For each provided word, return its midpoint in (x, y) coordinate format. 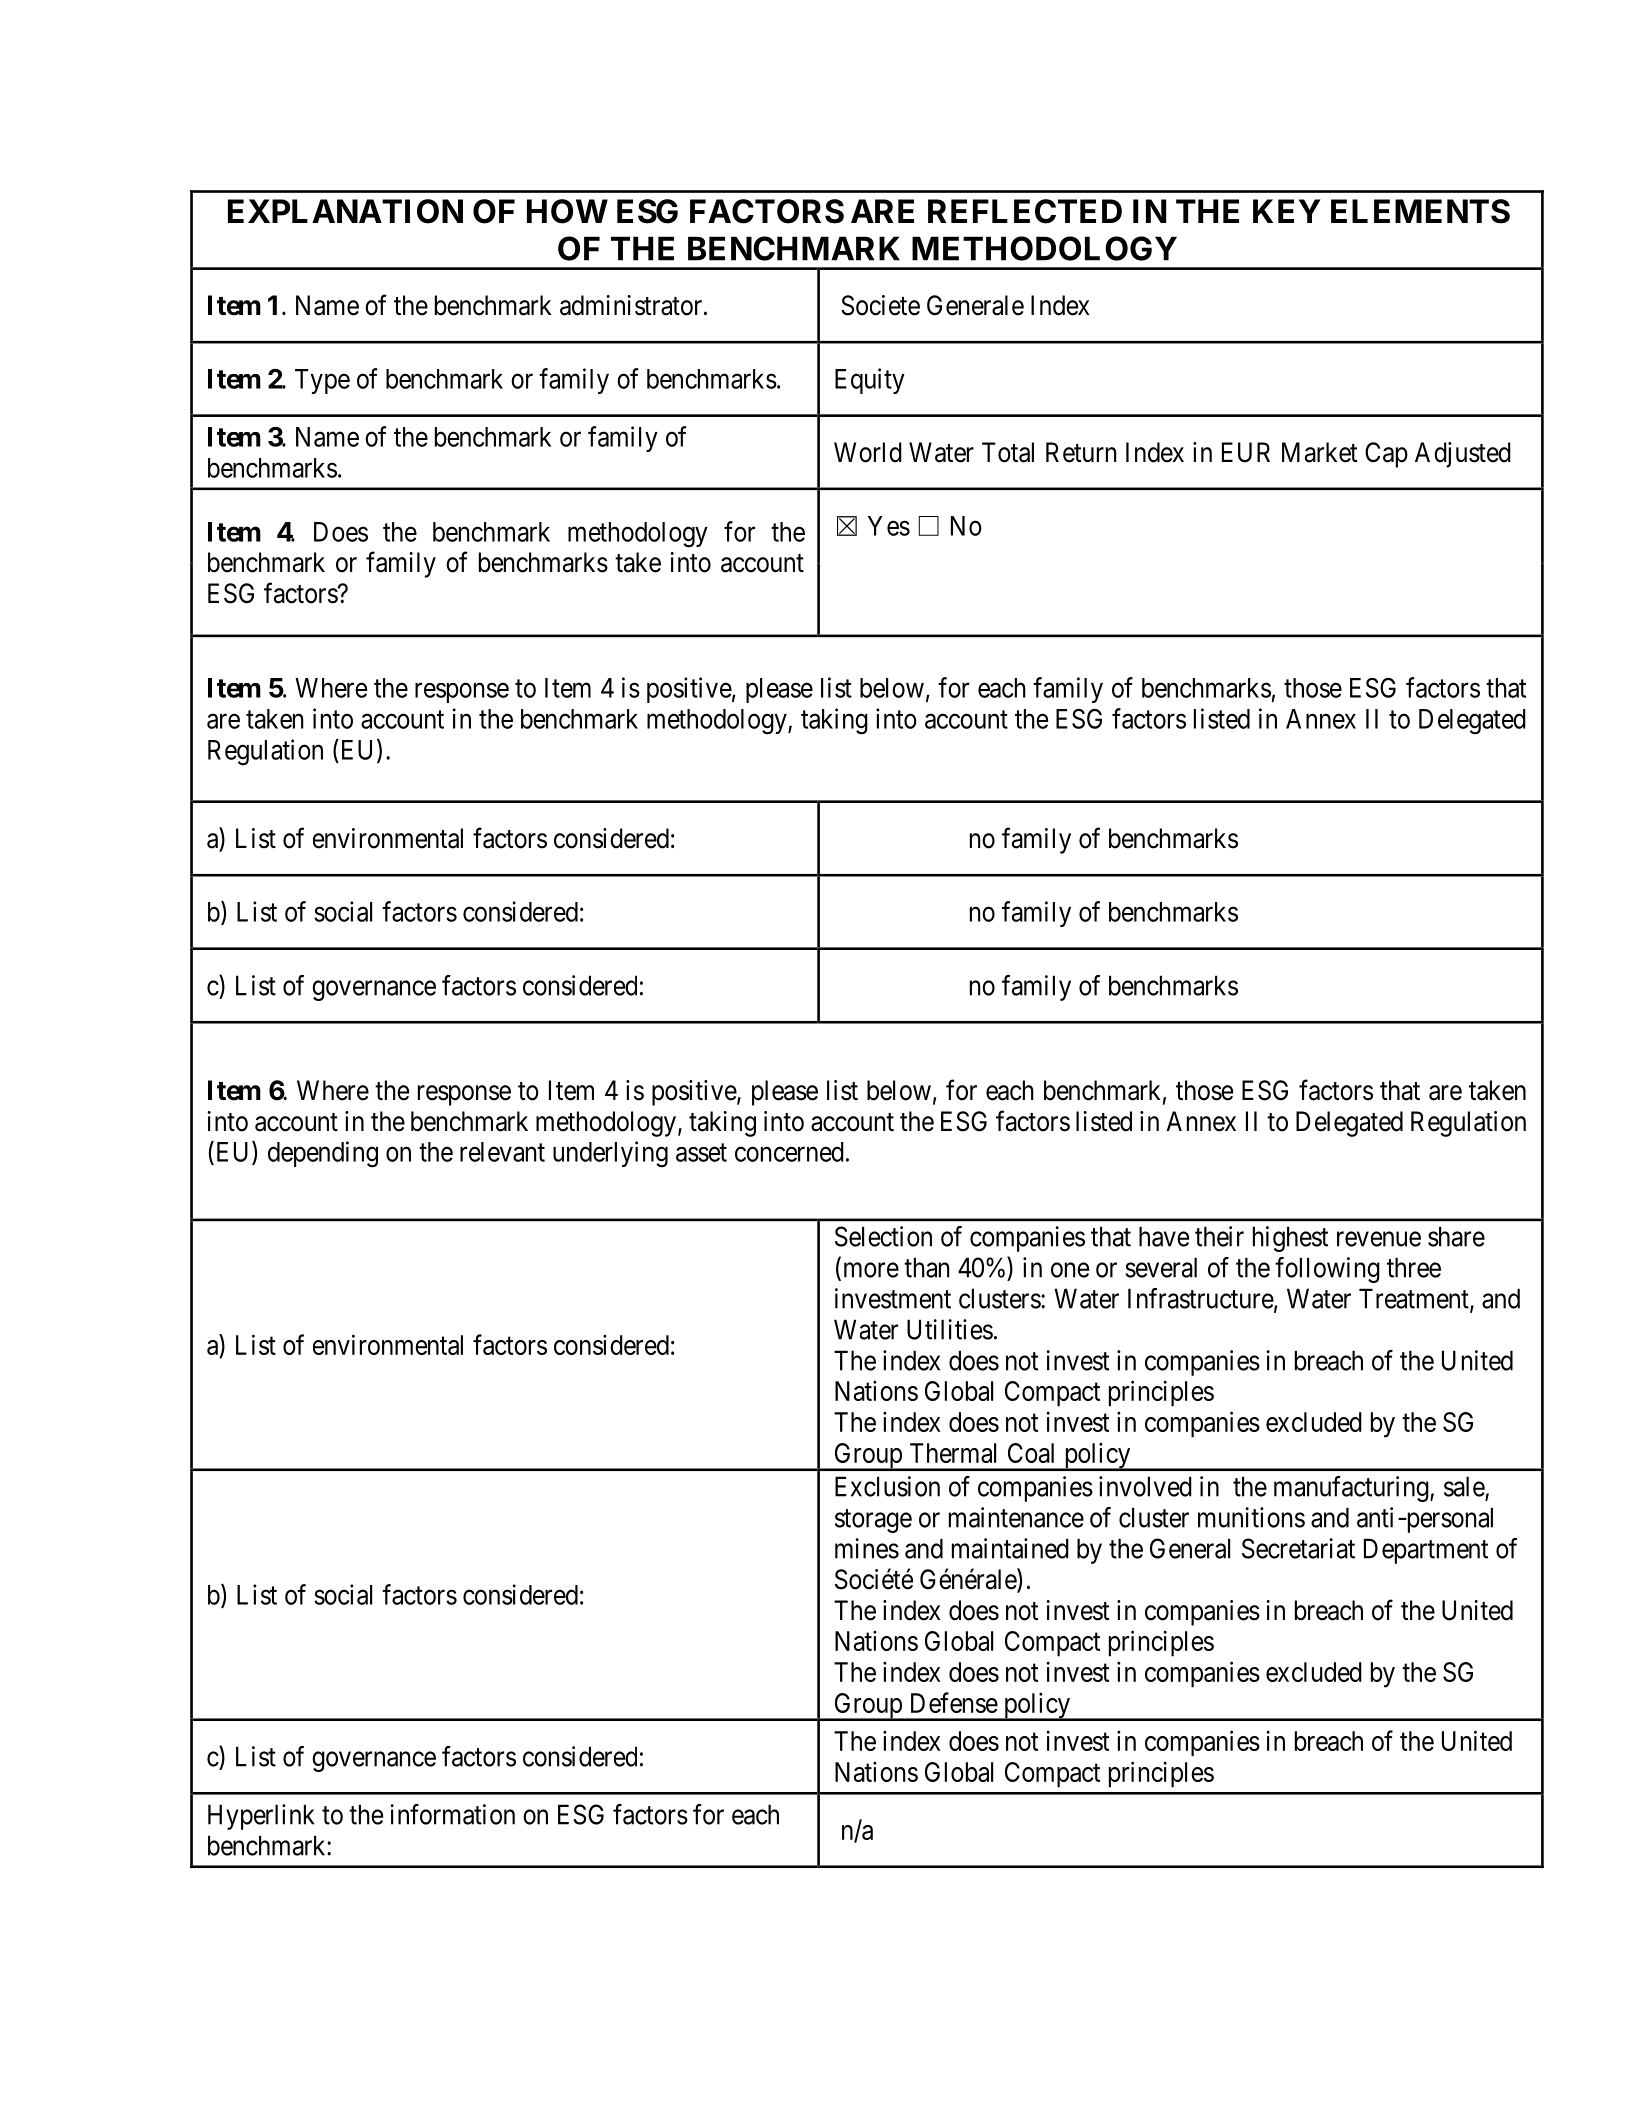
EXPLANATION (345, 211)
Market (1319, 452)
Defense (954, 1702)
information (452, 1814)
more (869, 1271)
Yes (889, 526)
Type (322, 381)
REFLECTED (1025, 211)
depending (323, 1154)
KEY (1287, 211)
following (1327, 1270)
